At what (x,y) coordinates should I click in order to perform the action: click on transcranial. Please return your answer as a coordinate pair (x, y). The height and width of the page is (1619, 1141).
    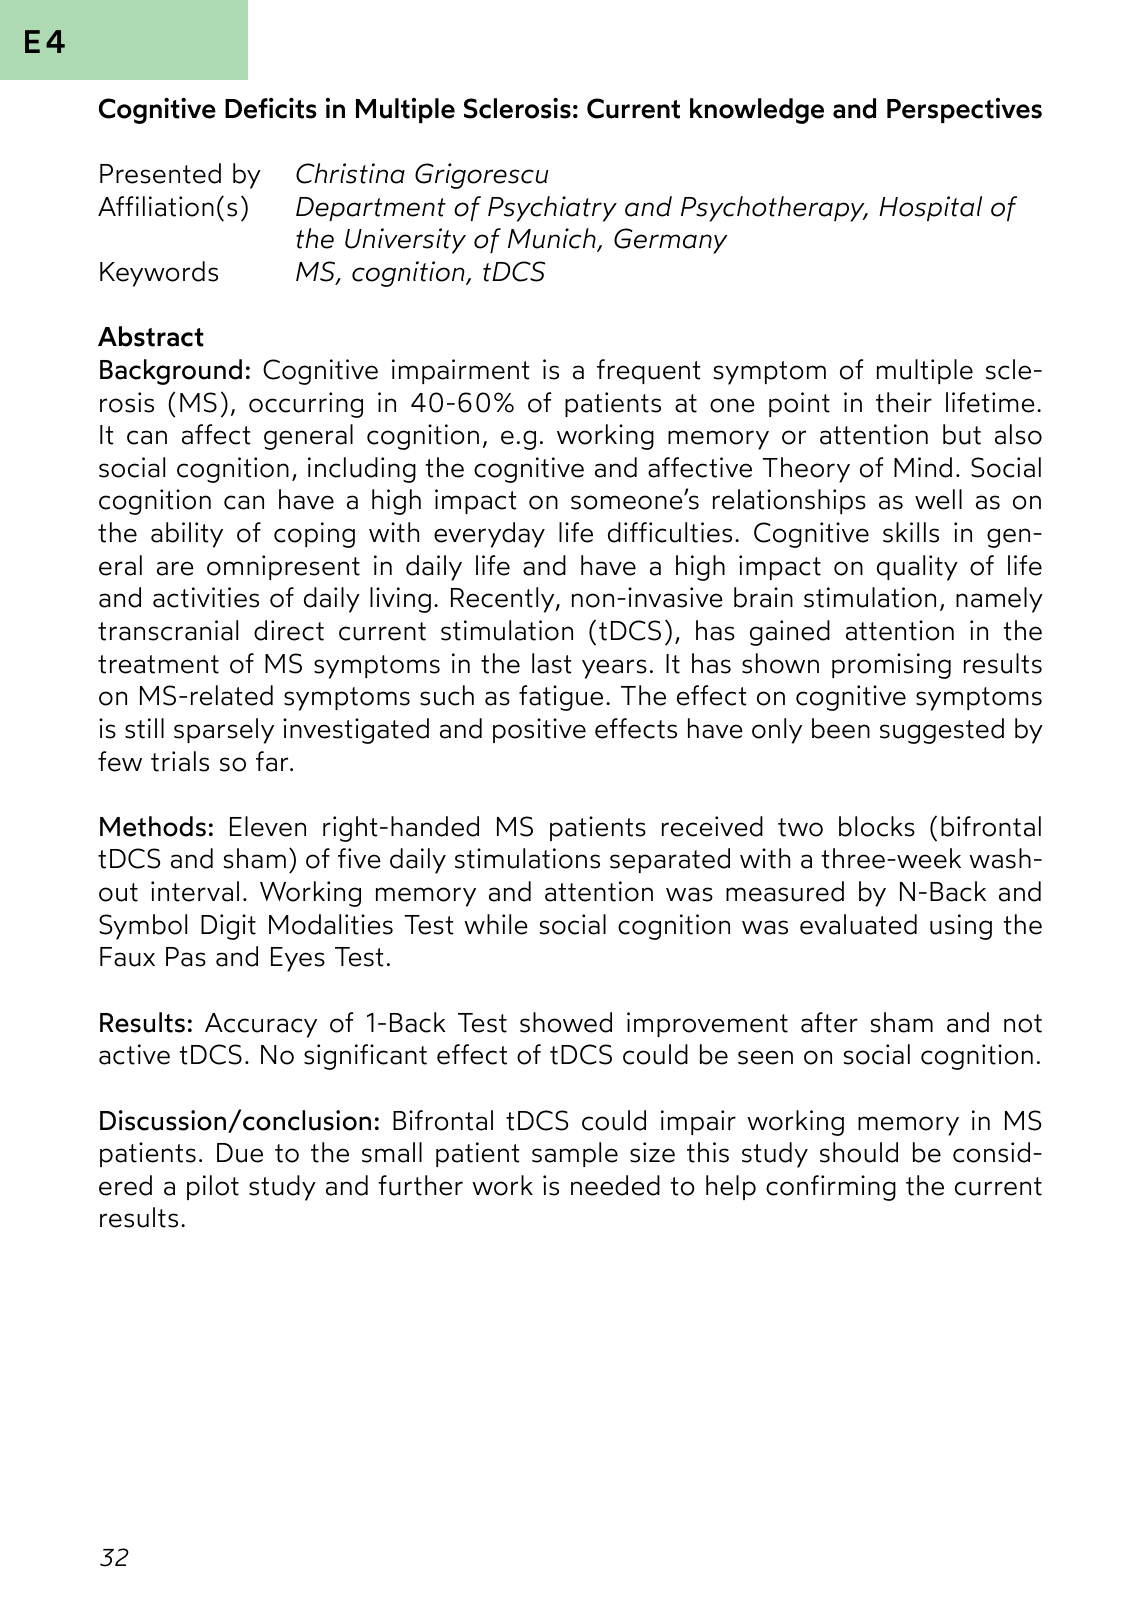
    Looking at the image, I should click on (168, 630).
